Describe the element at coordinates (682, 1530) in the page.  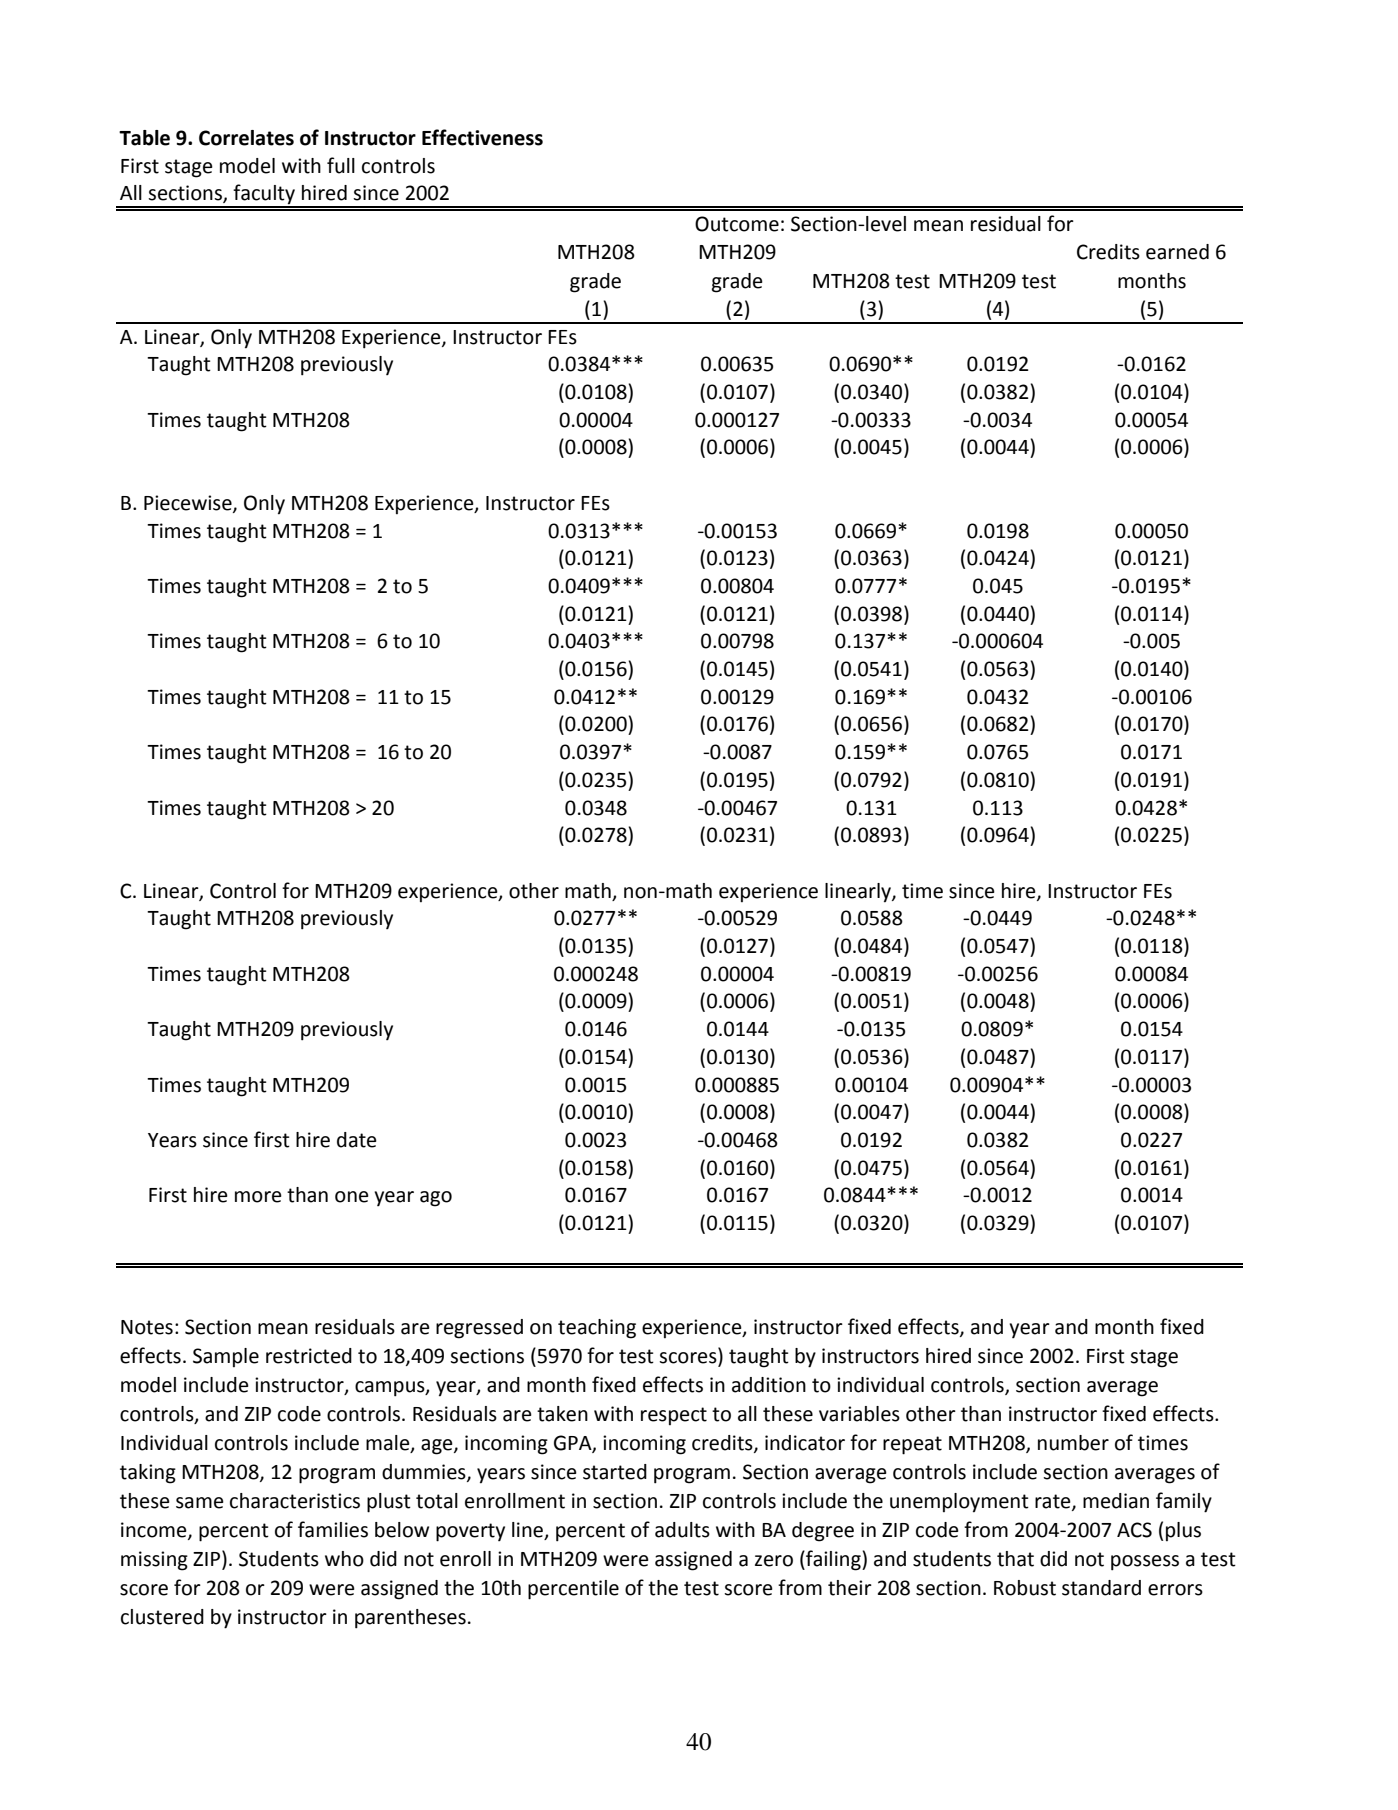
I see `adults` at that location.
